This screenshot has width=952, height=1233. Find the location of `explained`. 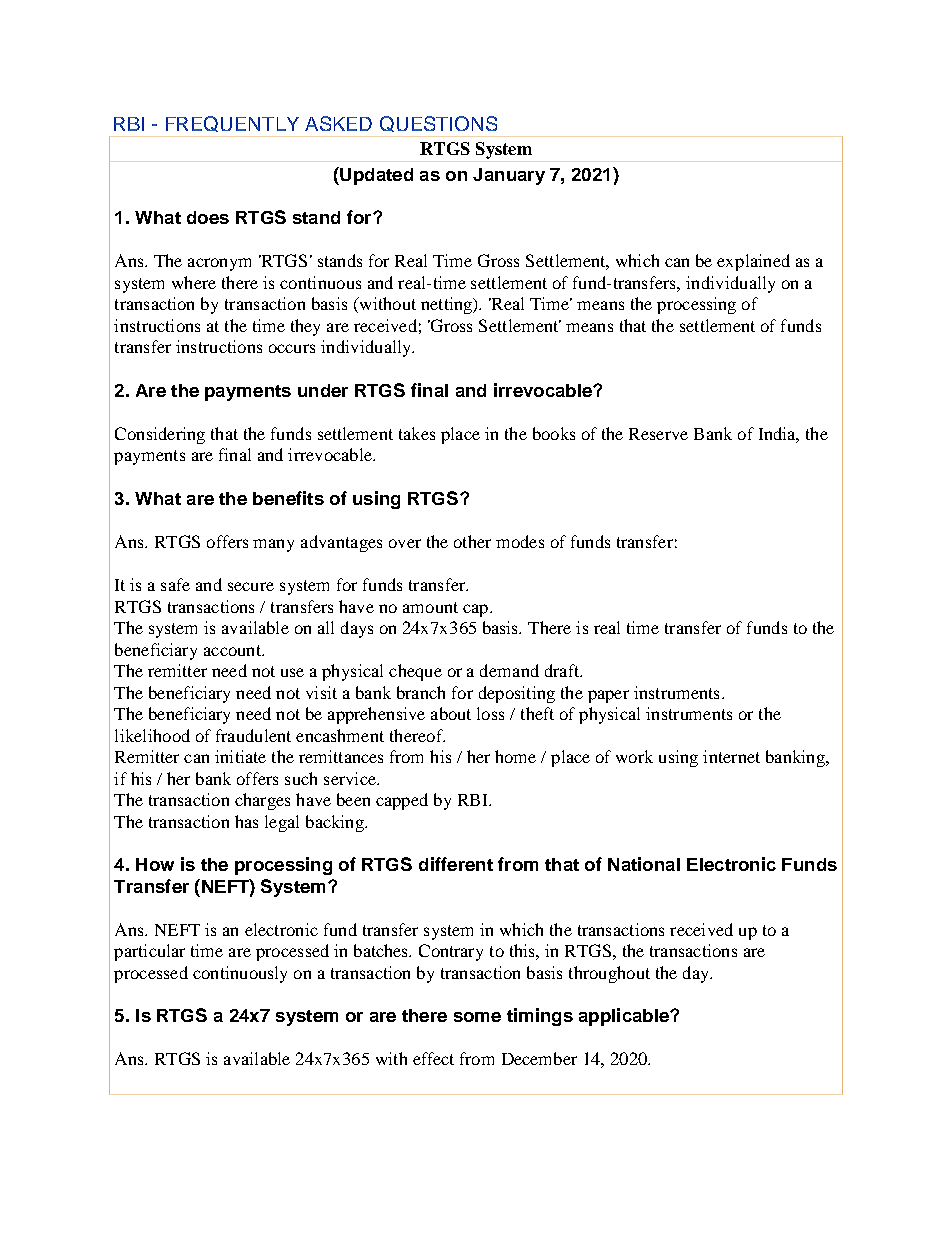

explained is located at coordinates (753, 262).
